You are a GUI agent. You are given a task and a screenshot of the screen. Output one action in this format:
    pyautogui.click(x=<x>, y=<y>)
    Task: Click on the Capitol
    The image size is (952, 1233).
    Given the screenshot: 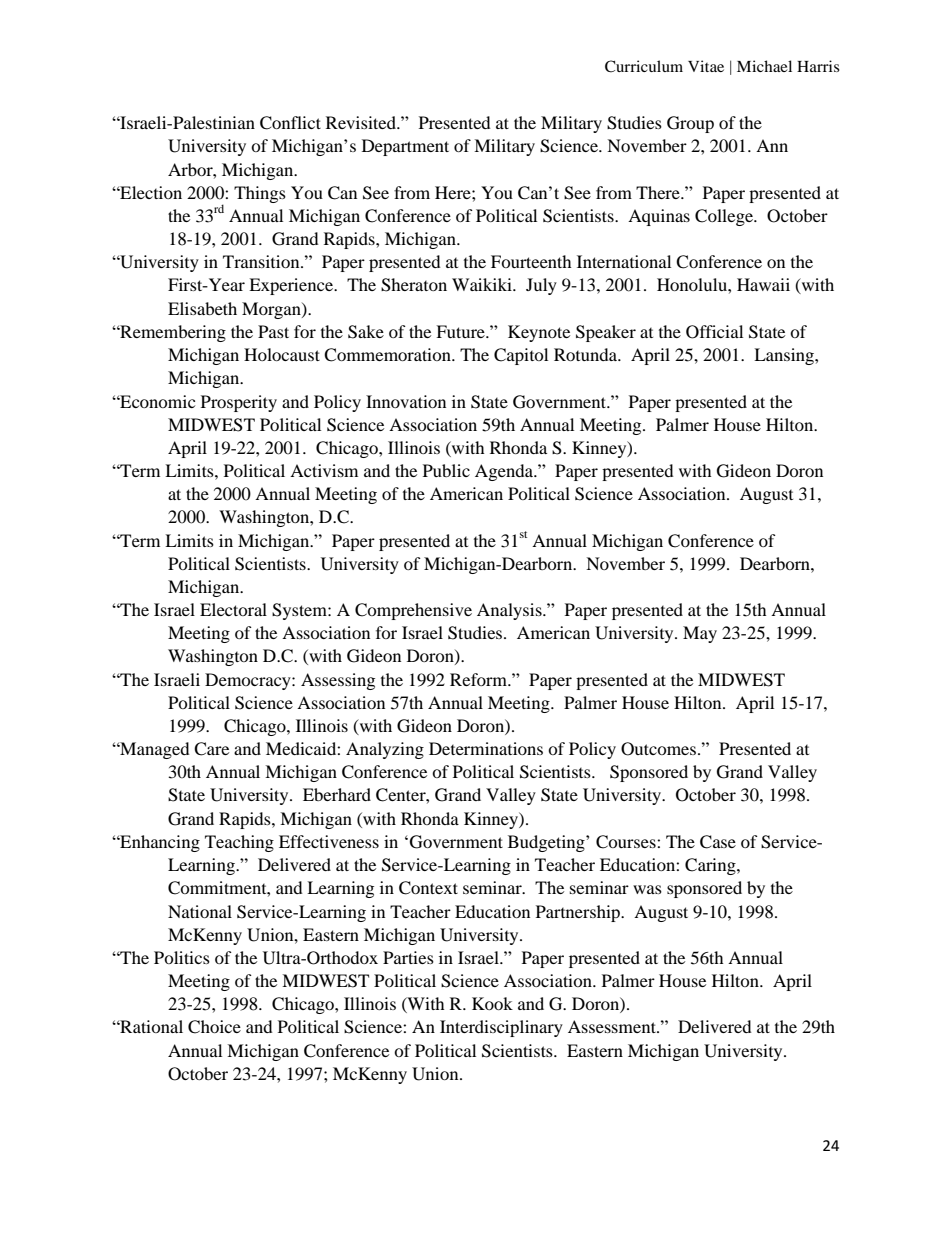 What is the action you would take?
    pyautogui.click(x=521, y=356)
